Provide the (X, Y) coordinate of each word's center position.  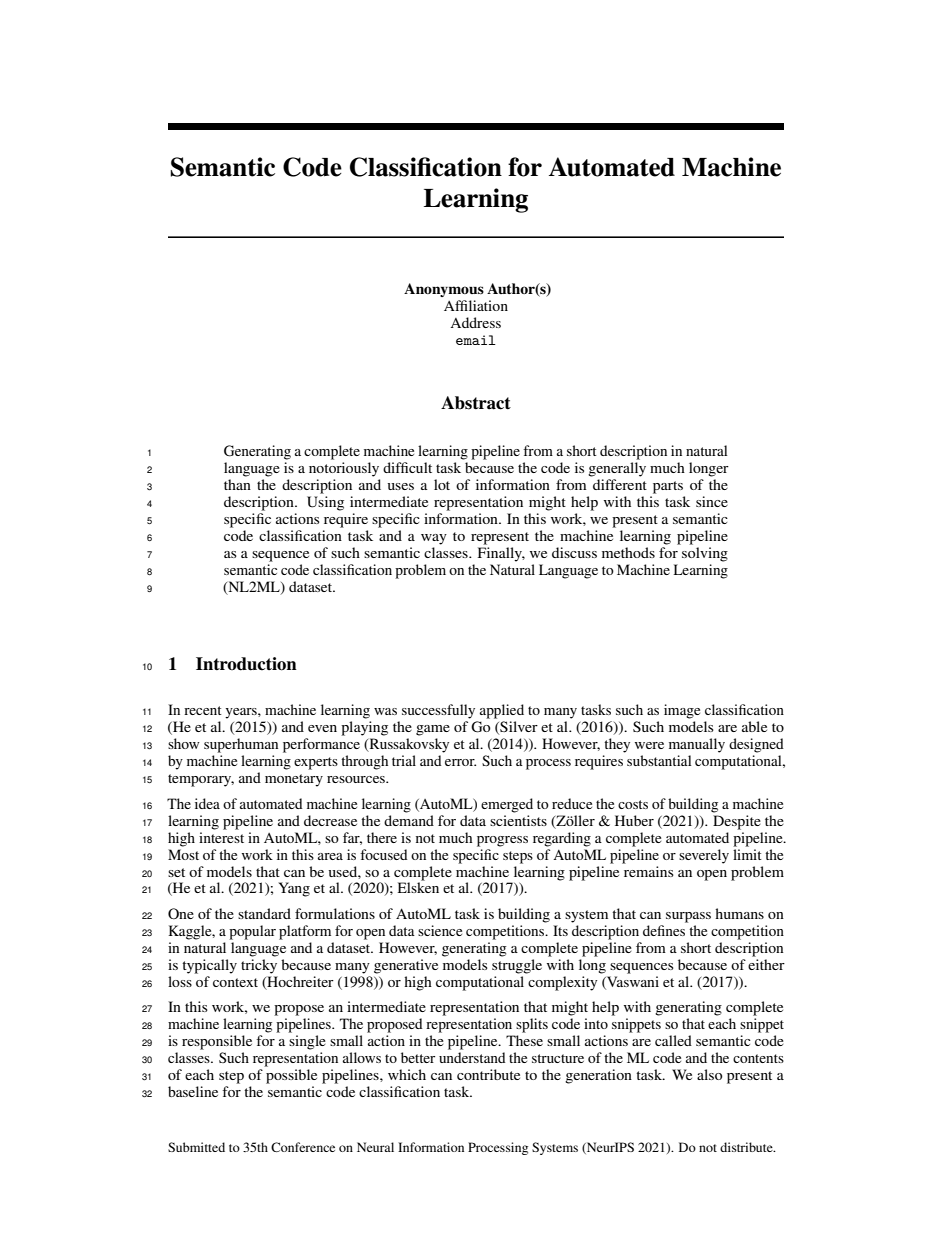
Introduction (246, 664)
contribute (488, 1074)
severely (704, 856)
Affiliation (476, 305)
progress (502, 841)
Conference (303, 1147)
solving (705, 554)
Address (475, 322)
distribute (747, 1147)
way (434, 539)
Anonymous (444, 290)
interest (221, 836)
